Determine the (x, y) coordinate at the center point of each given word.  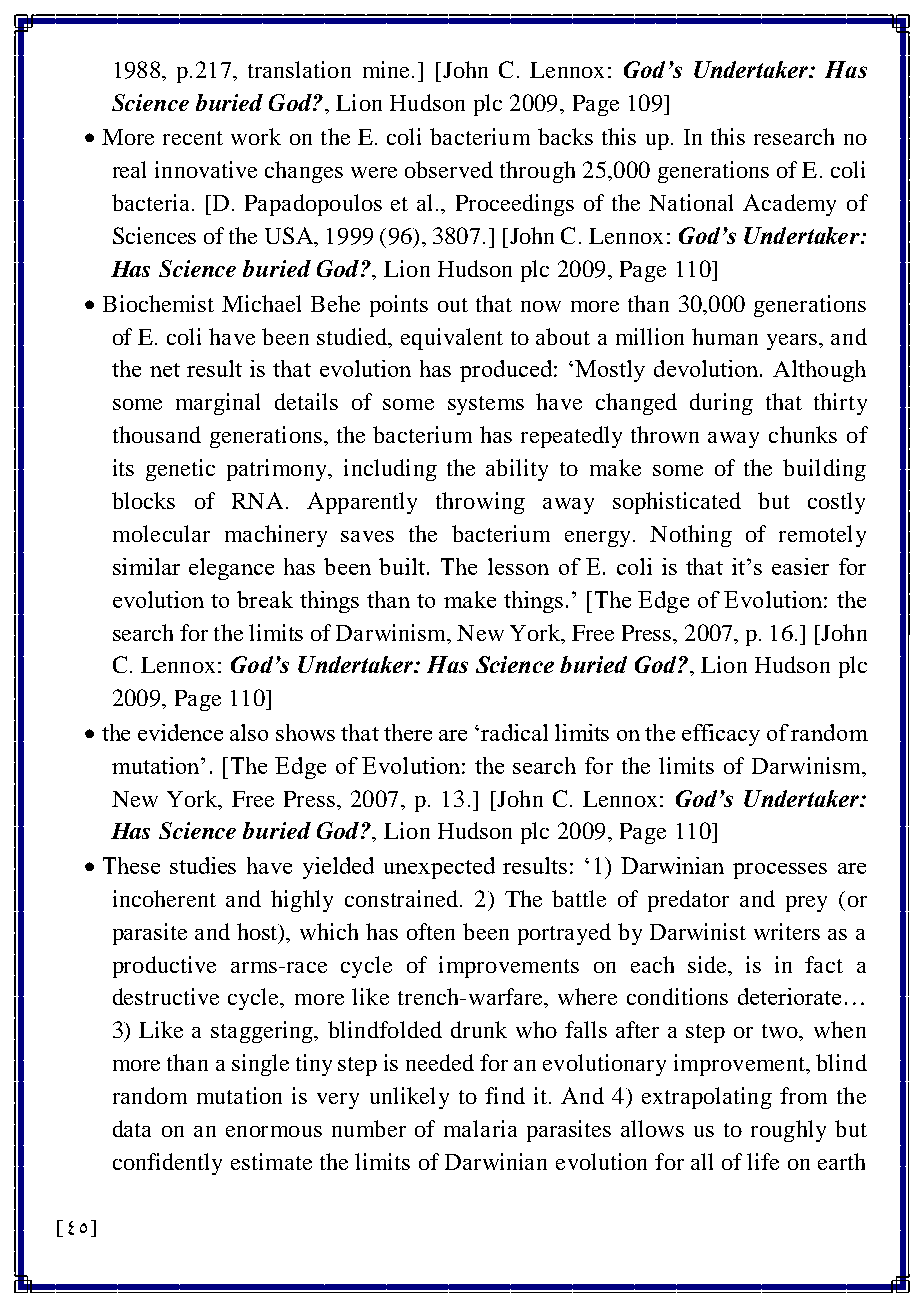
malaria (480, 1128)
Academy (789, 205)
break (265, 599)
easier (800, 566)
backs (565, 136)
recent (193, 138)
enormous (274, 1131)
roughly (788, 1131)
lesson (518, 566)
